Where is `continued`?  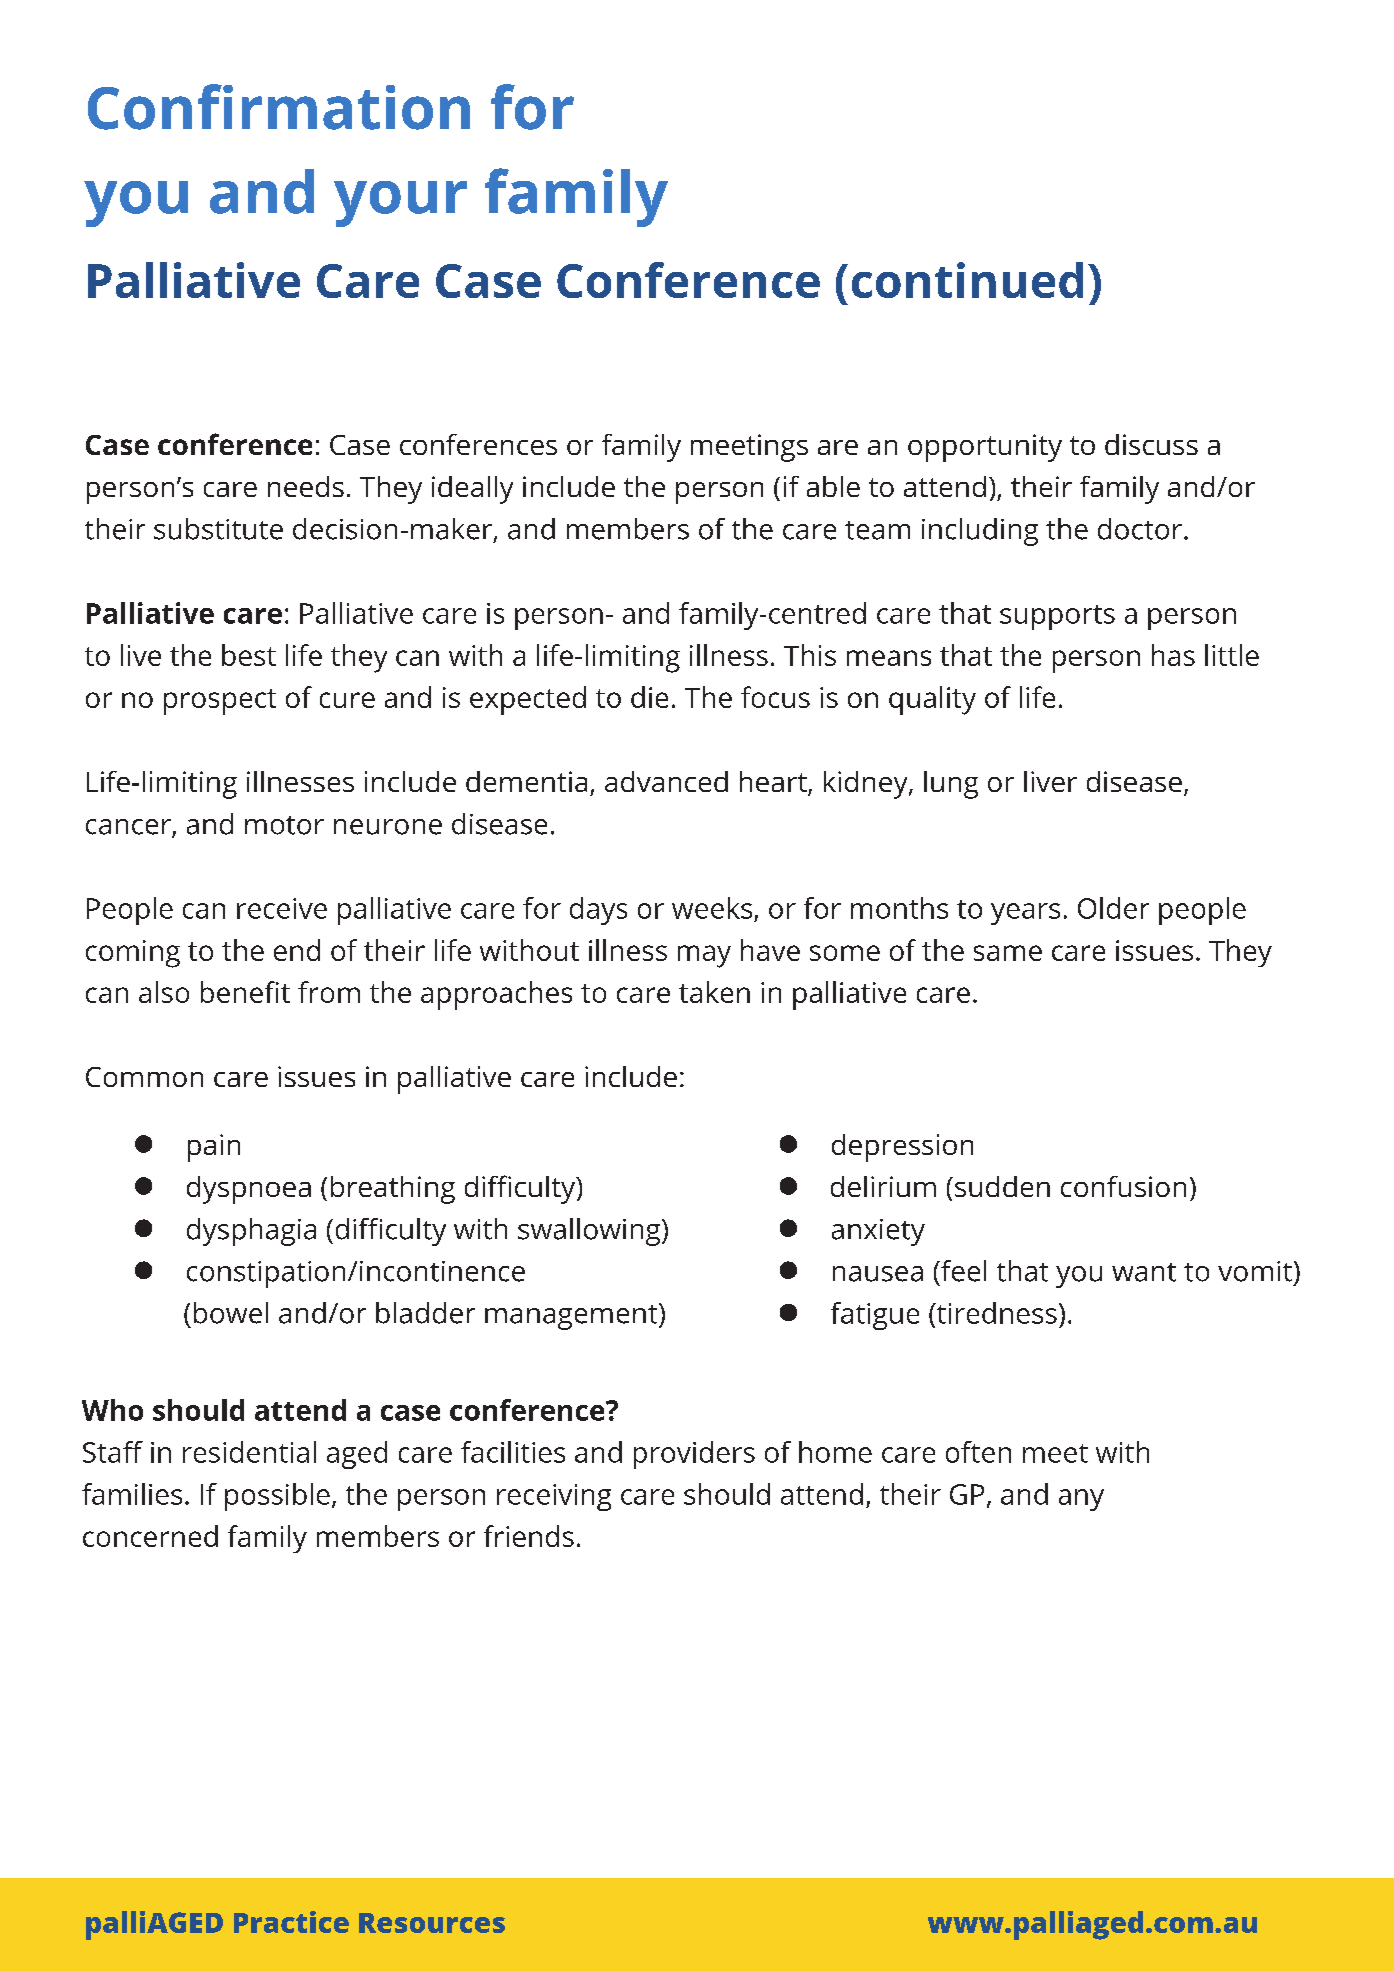 continued is located at coordinates (967, 280).
